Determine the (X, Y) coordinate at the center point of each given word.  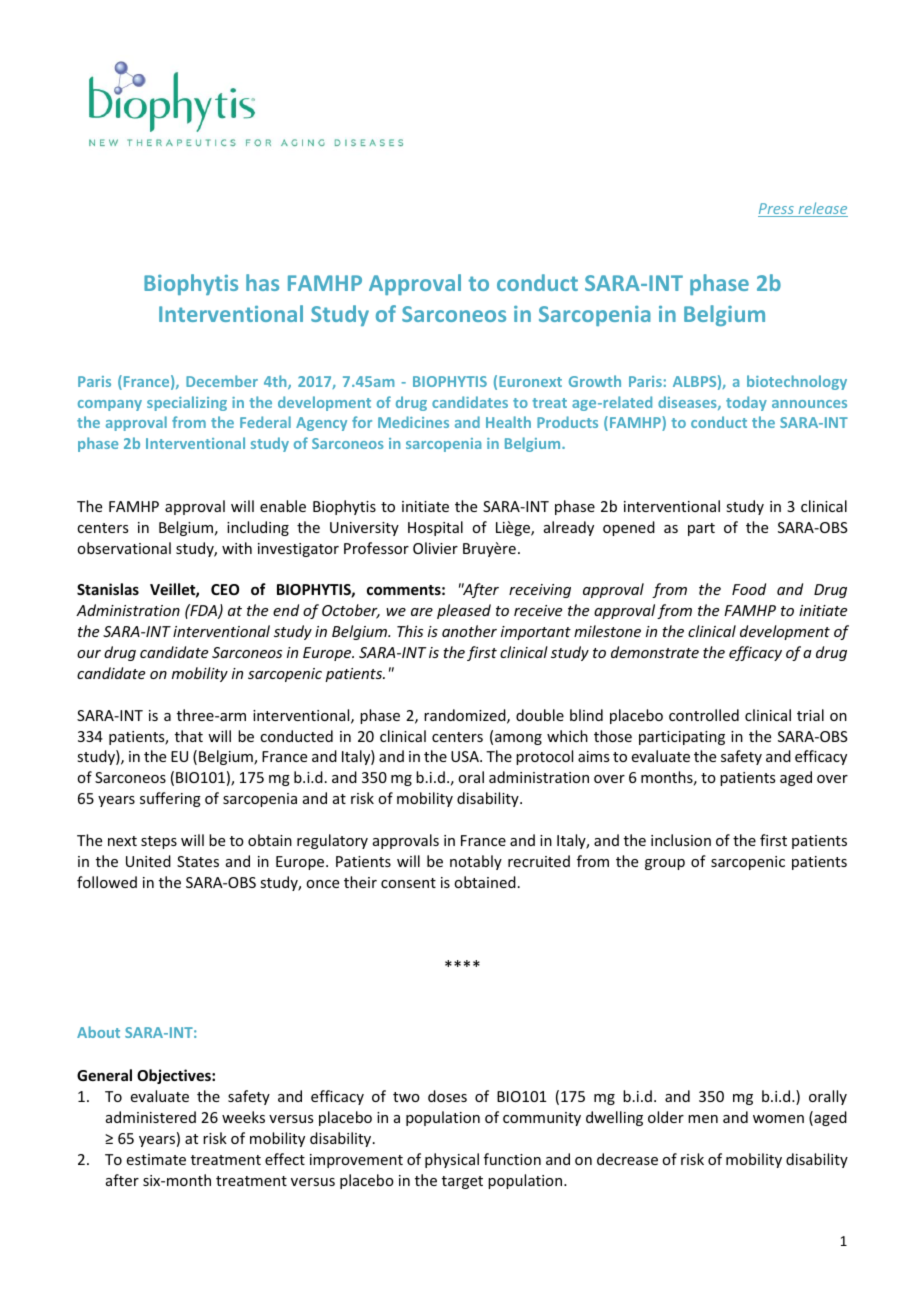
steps (159, 842)
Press (777, 210)
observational (124, 548)
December (222, 381)
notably (476, 862)
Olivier (435, 548)
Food (749, 589)
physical (452, 1160)
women (778, 1119)
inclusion (681, 840)
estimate (156, 1159)
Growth (595, 381)
